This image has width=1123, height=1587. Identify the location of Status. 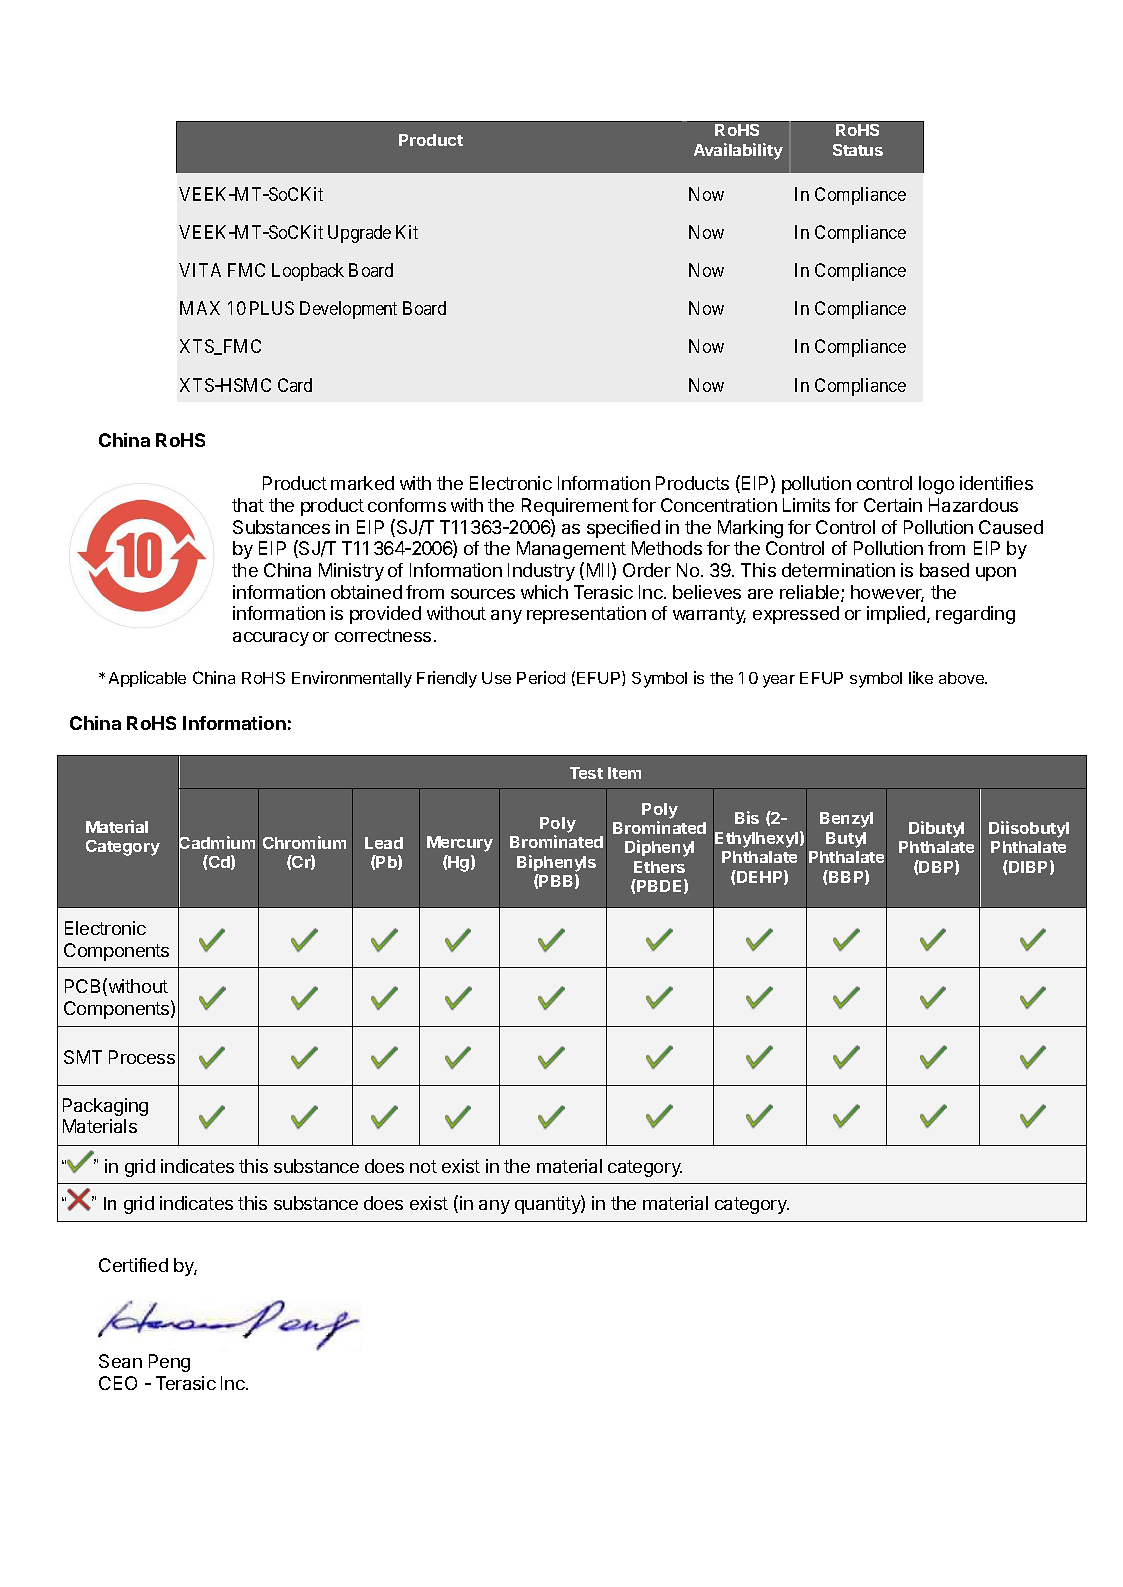
(858, 150).
